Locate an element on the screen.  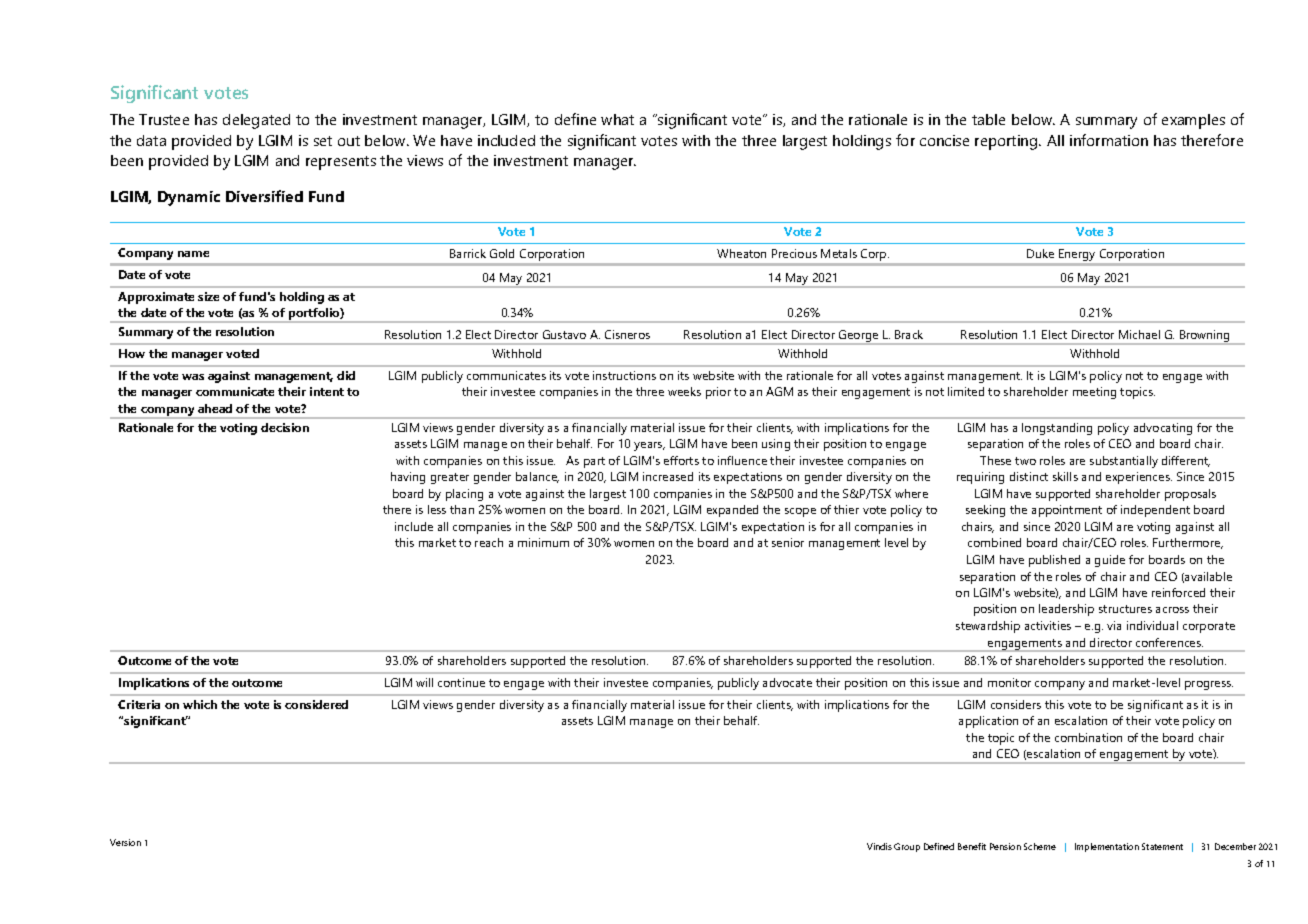
advocate is located at coordinates (787, 682).
